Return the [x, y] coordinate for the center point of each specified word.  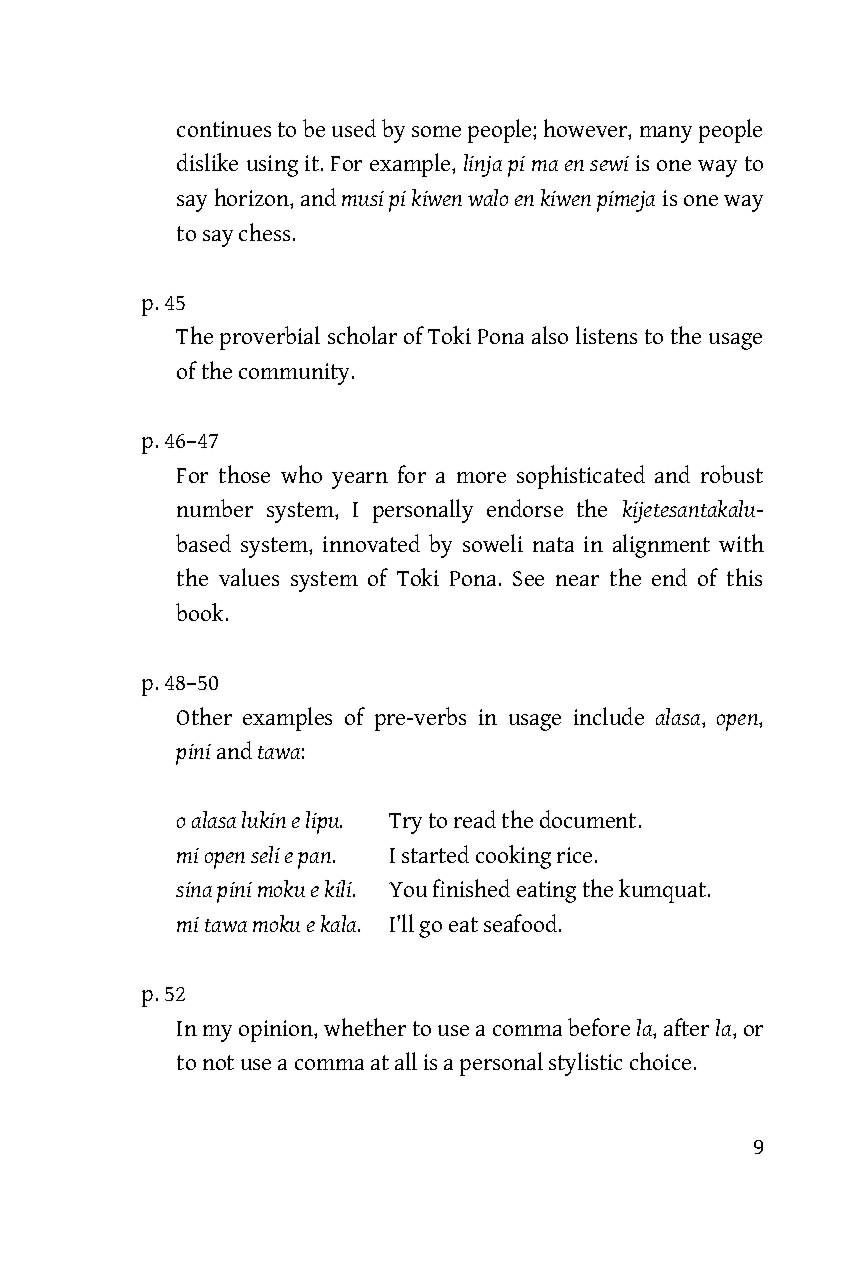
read [475, 819]
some [436, 131]
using [272, 166]
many [666, 134]
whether [365, 1027]
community [296, 374]
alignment [661, 546]
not [218, 1062]
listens [606, 335]
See [528, 578]
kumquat [662, 891]
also [550, 335]
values [249, 577]
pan [316, 860]
